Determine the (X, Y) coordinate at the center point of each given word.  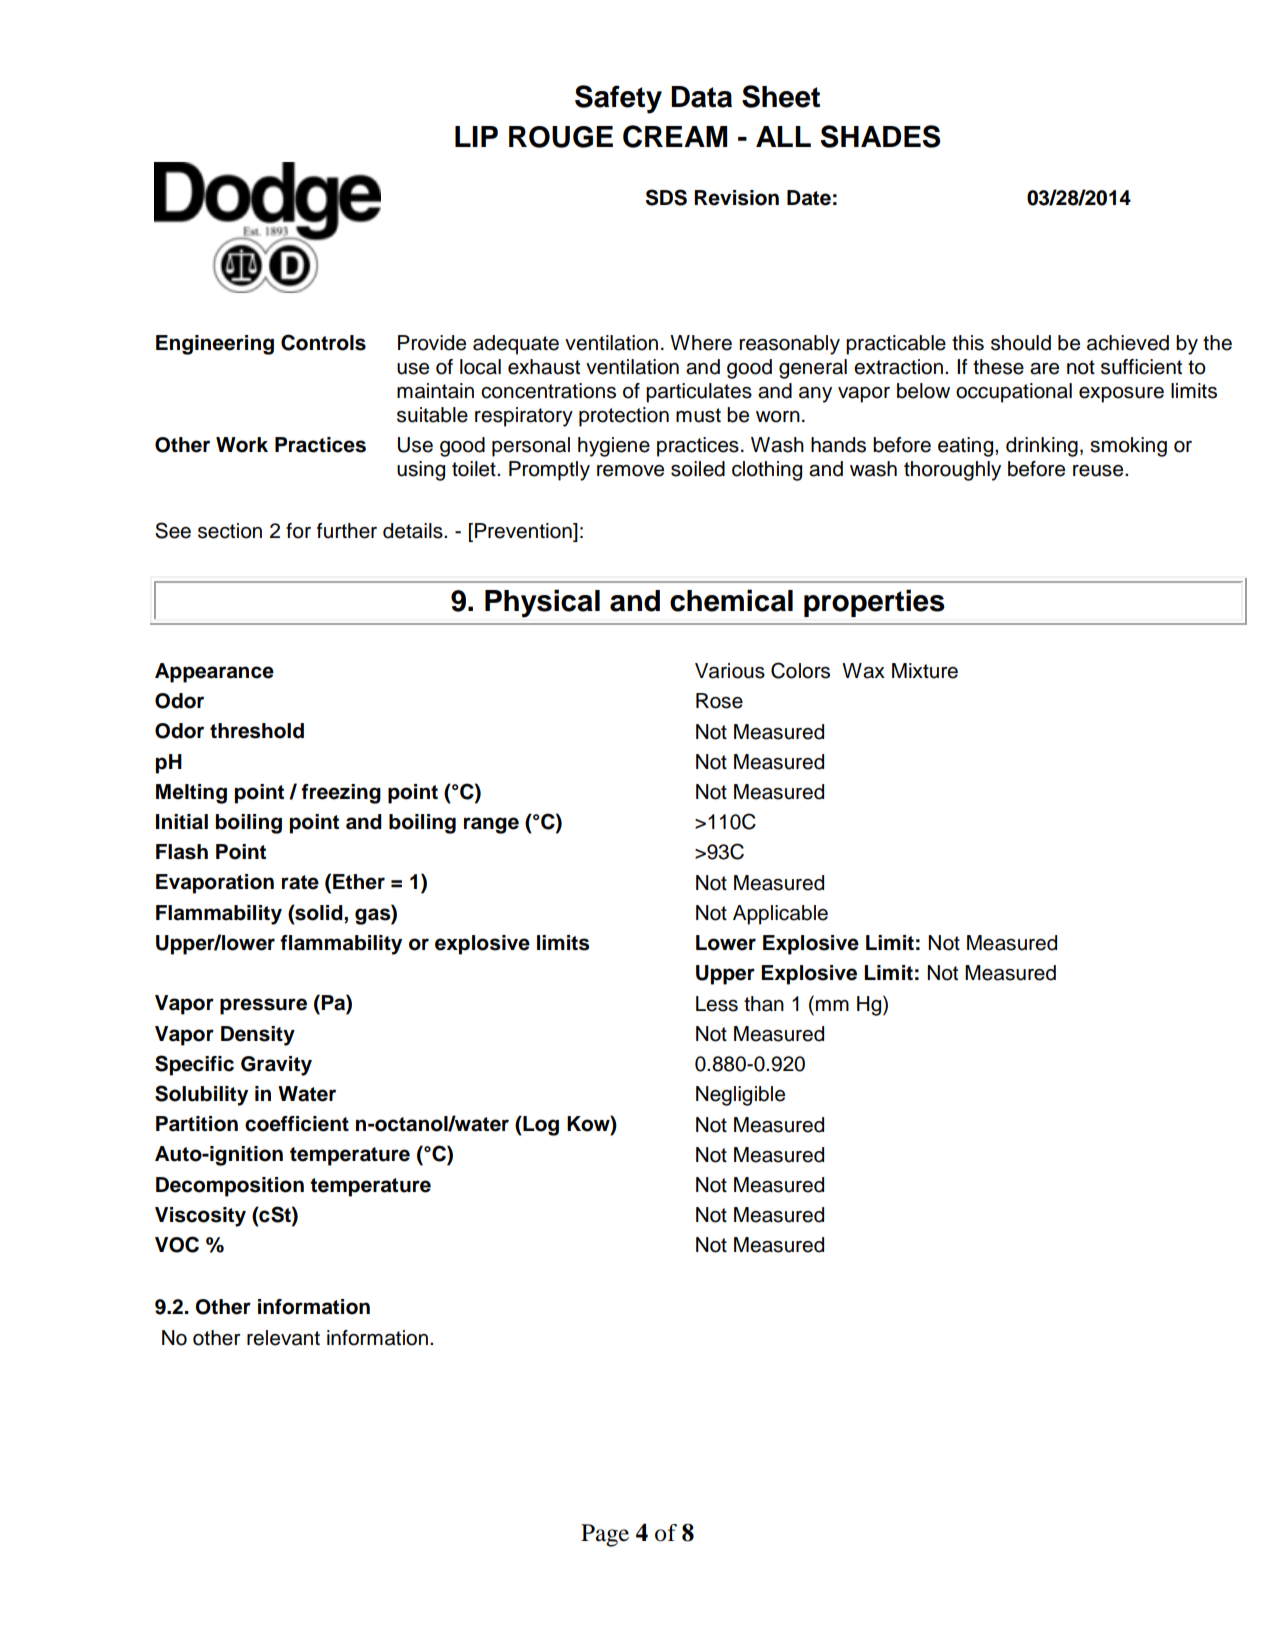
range (491, 825)
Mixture (925, 671)
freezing (341, 794)
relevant (283, 1338)
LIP (476, 136)
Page (605, 1535)
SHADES (880, 136)
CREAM (675, 136)
